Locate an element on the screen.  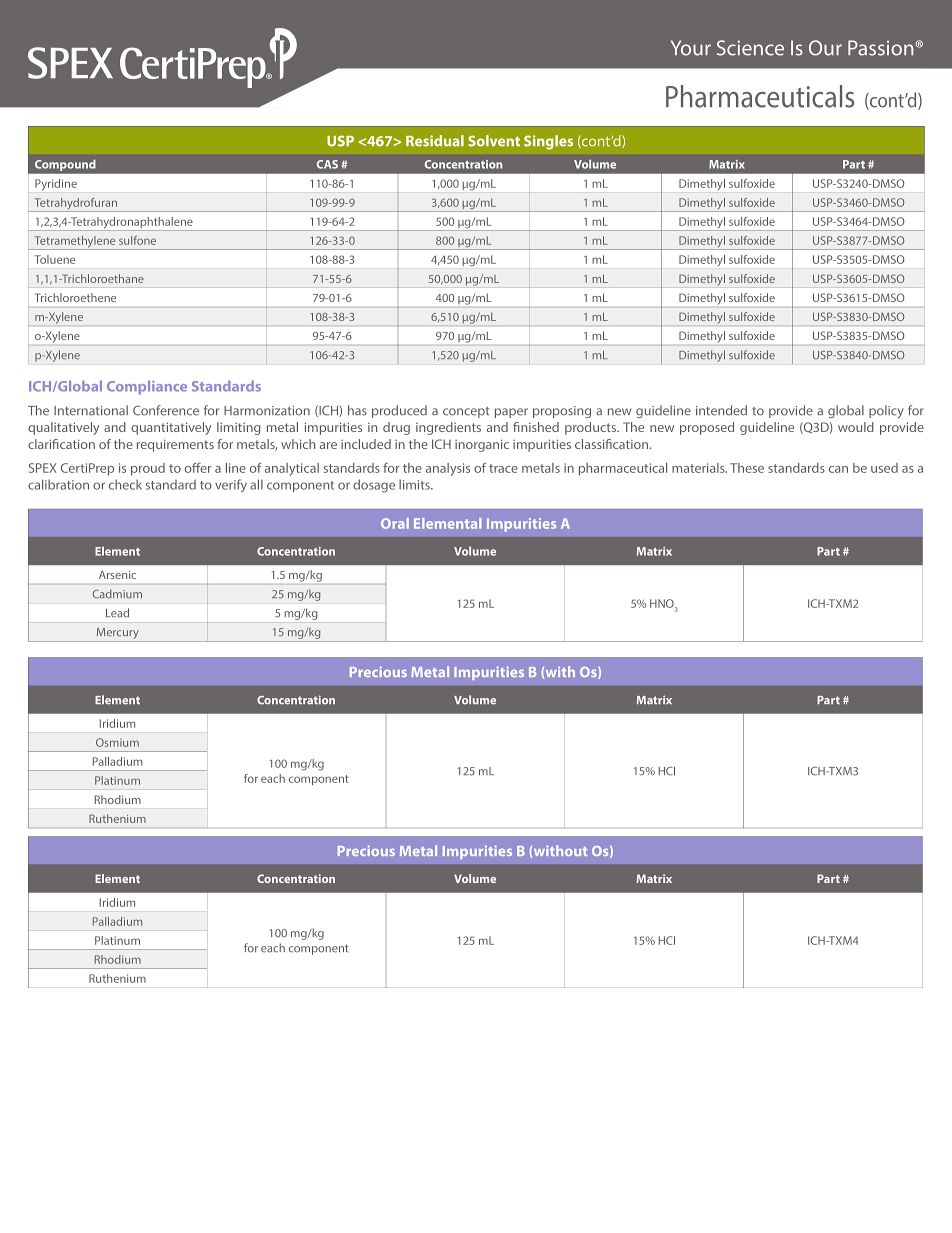
Science is located at coordinates (750, 48).
